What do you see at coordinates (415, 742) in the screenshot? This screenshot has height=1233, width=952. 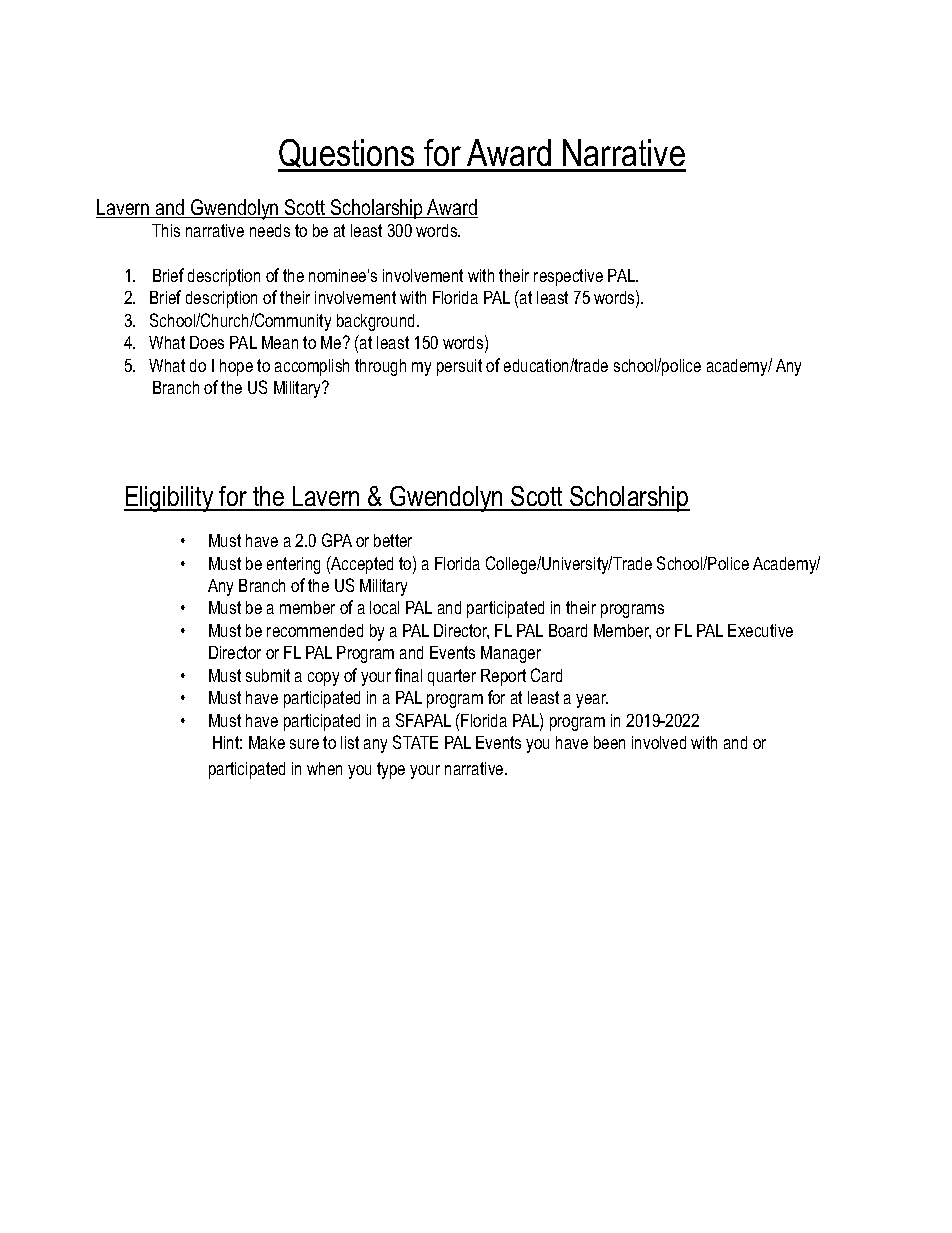 I see `STATE` at bounding box center [415, 742].
